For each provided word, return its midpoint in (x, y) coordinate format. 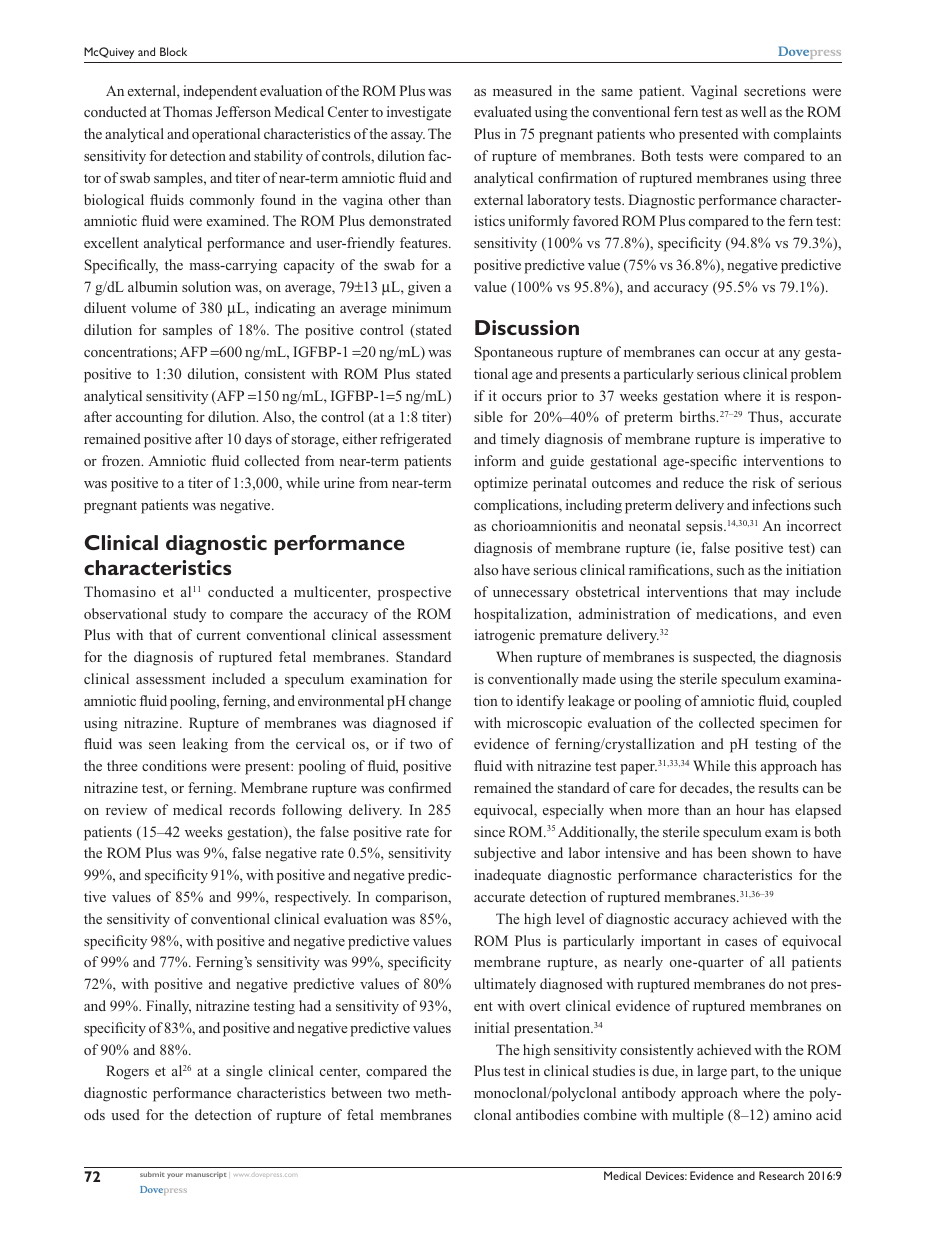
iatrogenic (504, 636)
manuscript (206, 1175)
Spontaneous (514, 353)
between (356, 1092)
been (732, 852)
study (190, 615)
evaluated (503, 111)
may (776, 595)
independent (220, 92)
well (753, 111)
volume (154, 307)
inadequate (507, 876)
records (252, 809)
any (789, 355)
